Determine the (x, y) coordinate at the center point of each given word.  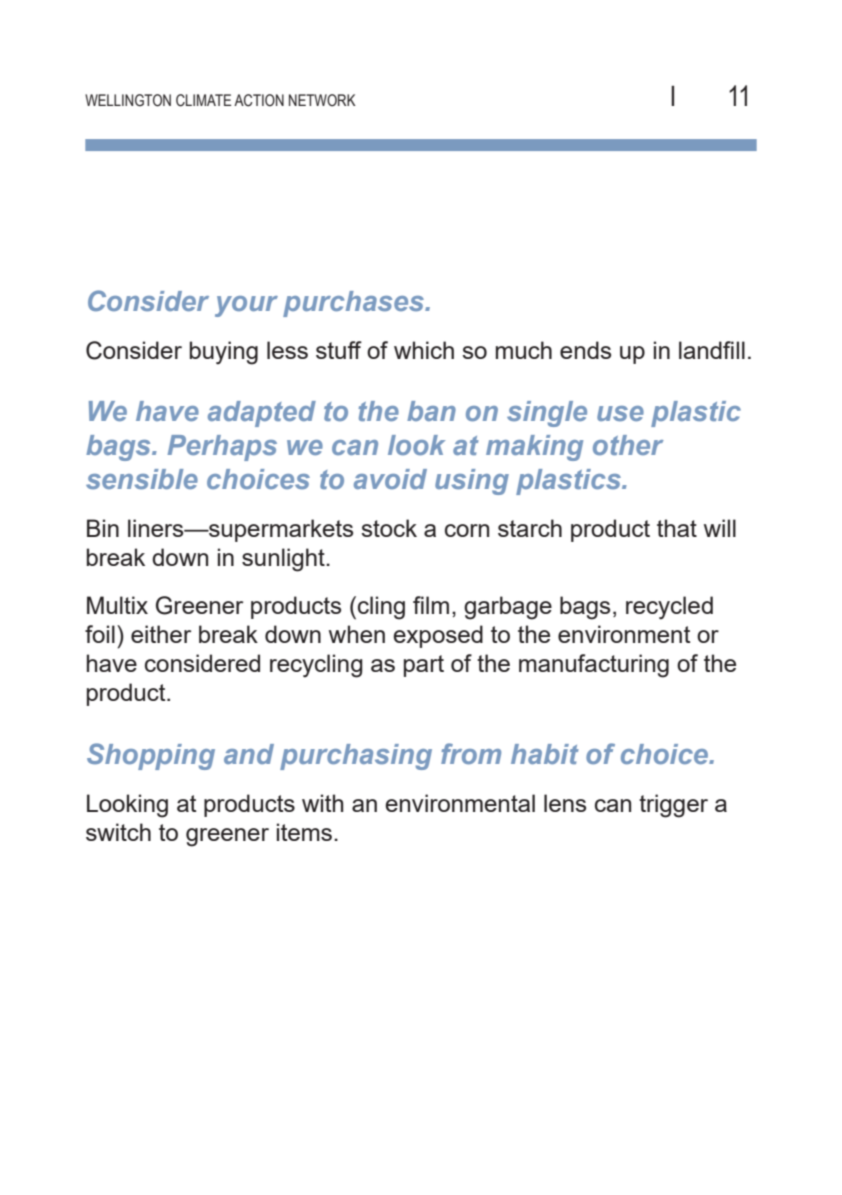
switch (118, 832)
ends (585, 350)
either (161, 634)
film (431, 605)
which (424, 350)
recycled (669, 608)
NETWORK (322, 100)
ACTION (259, 100)
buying (224, 353)
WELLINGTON (128, 100)
